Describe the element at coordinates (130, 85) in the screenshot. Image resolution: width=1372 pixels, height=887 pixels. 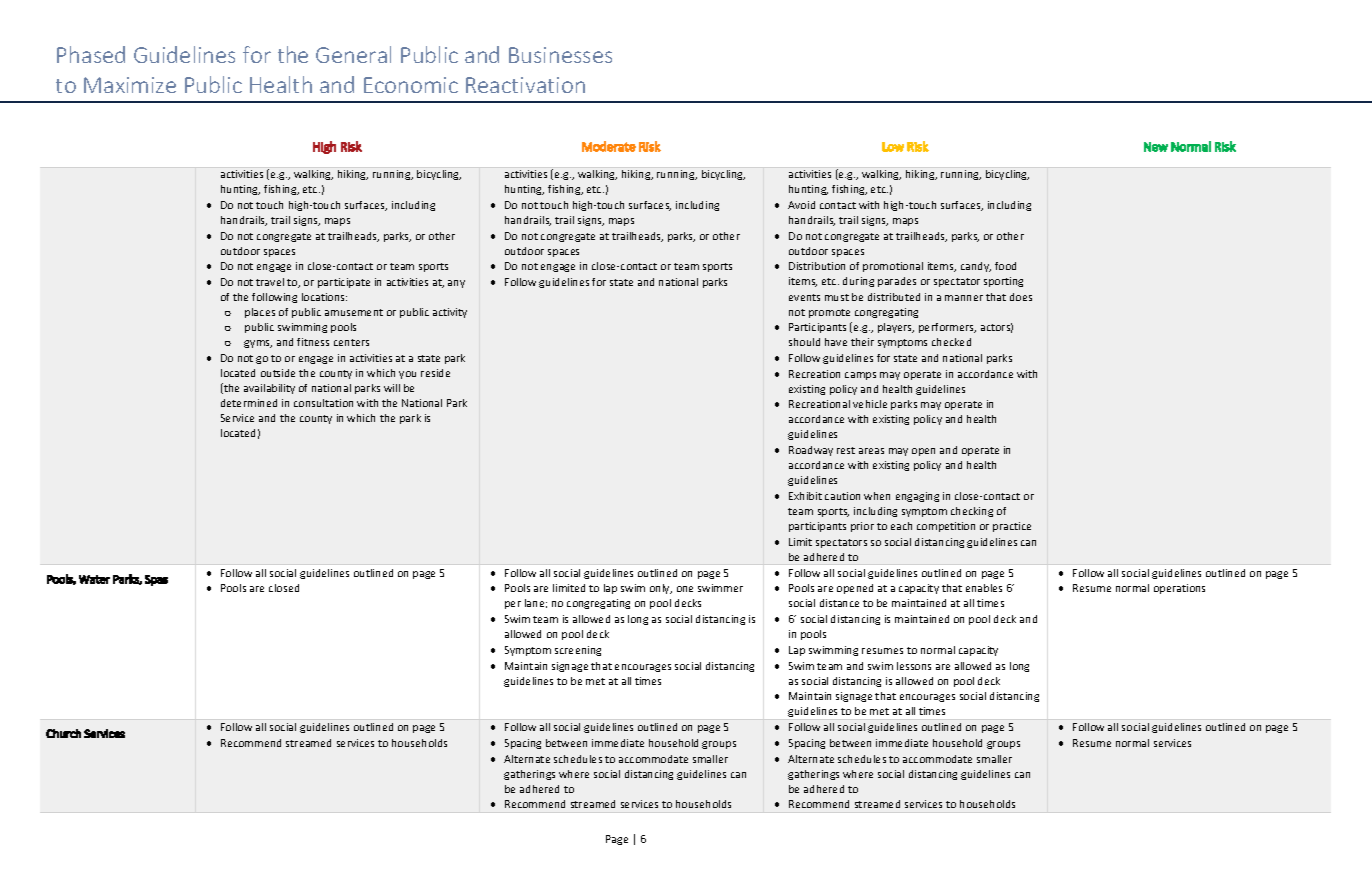
I see `Maximize` at that location.
